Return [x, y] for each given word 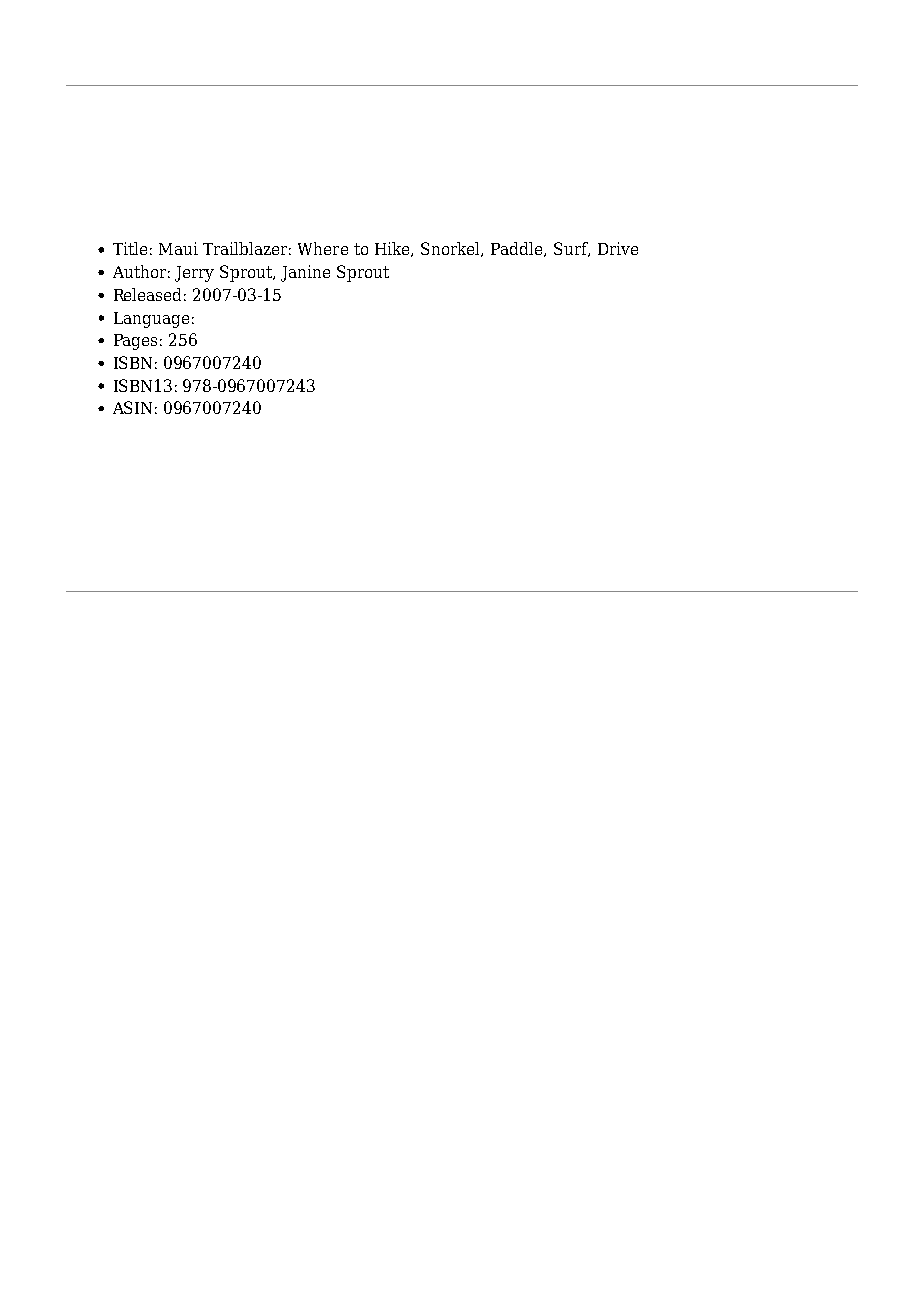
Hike [393, 249]
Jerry [194, 274]
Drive [618, 248]
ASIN [132, 407]
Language [151, 320]
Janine [305, 273]
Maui [178, 248]
